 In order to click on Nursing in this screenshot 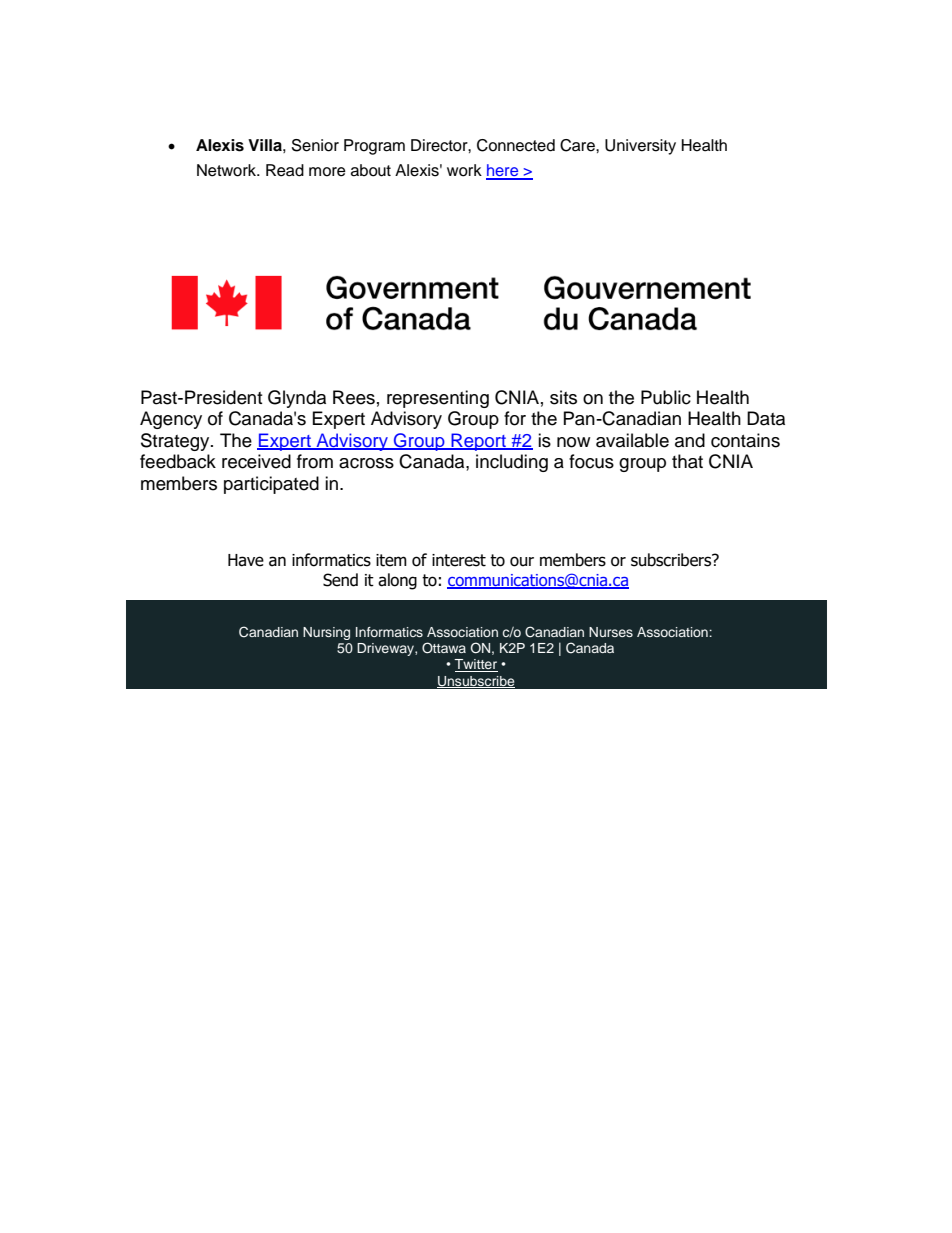, I will do `click(326, 633)`.
